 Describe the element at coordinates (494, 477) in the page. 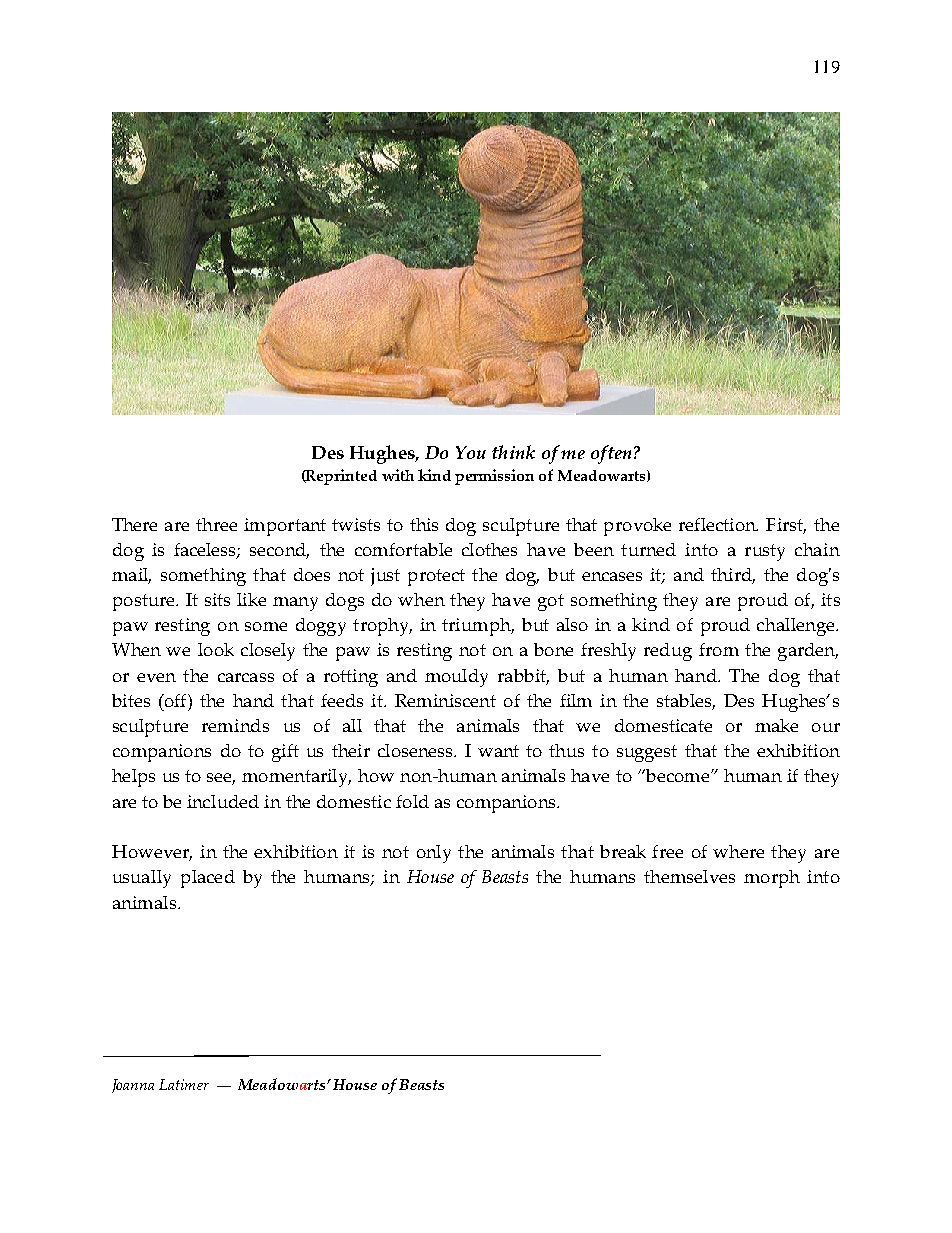

I see `permission` at that location.
